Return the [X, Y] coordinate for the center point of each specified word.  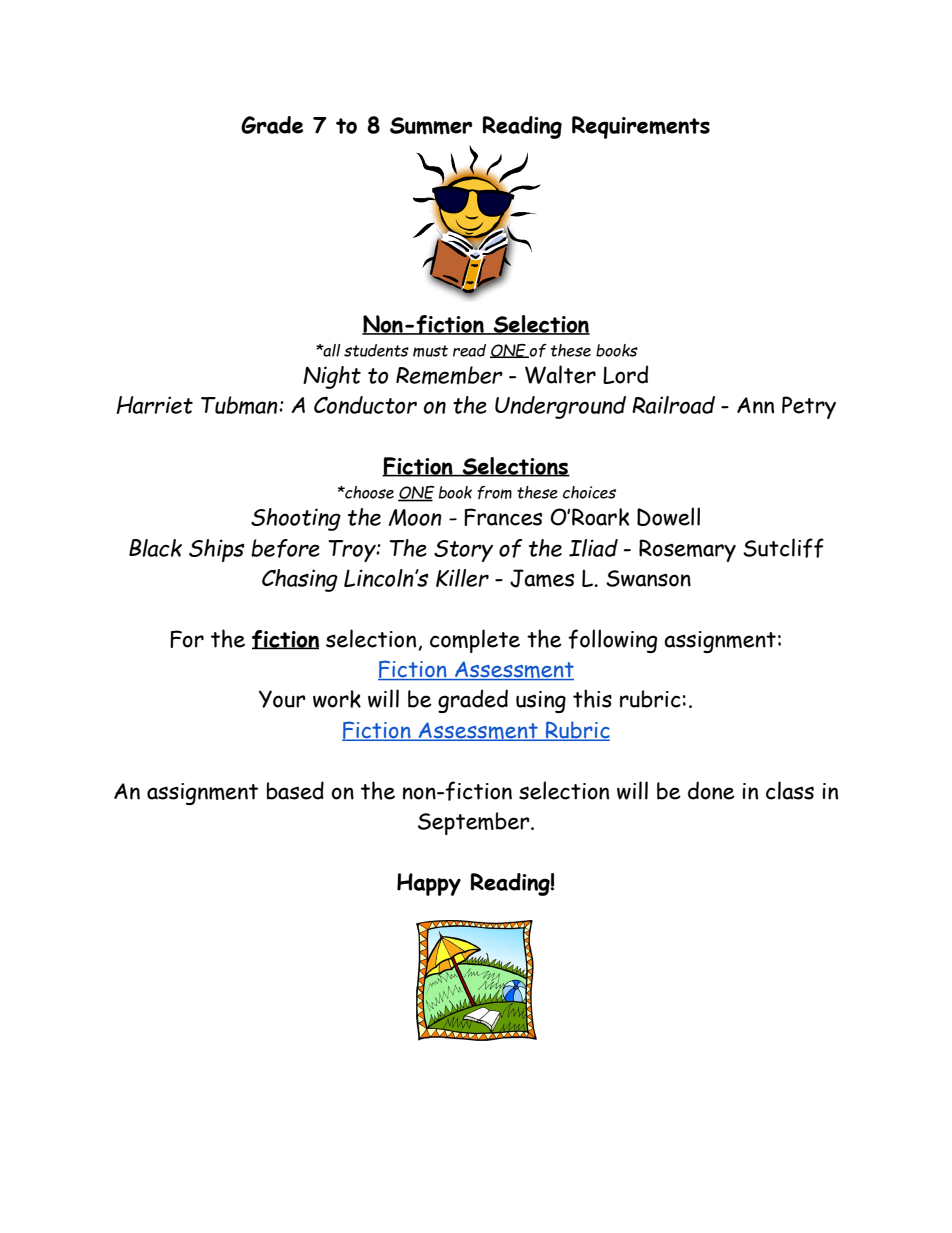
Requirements [641, 127]
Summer [431, 126]
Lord [625, 374]
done [711, 790]
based [295, 790]
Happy [429, 884]
